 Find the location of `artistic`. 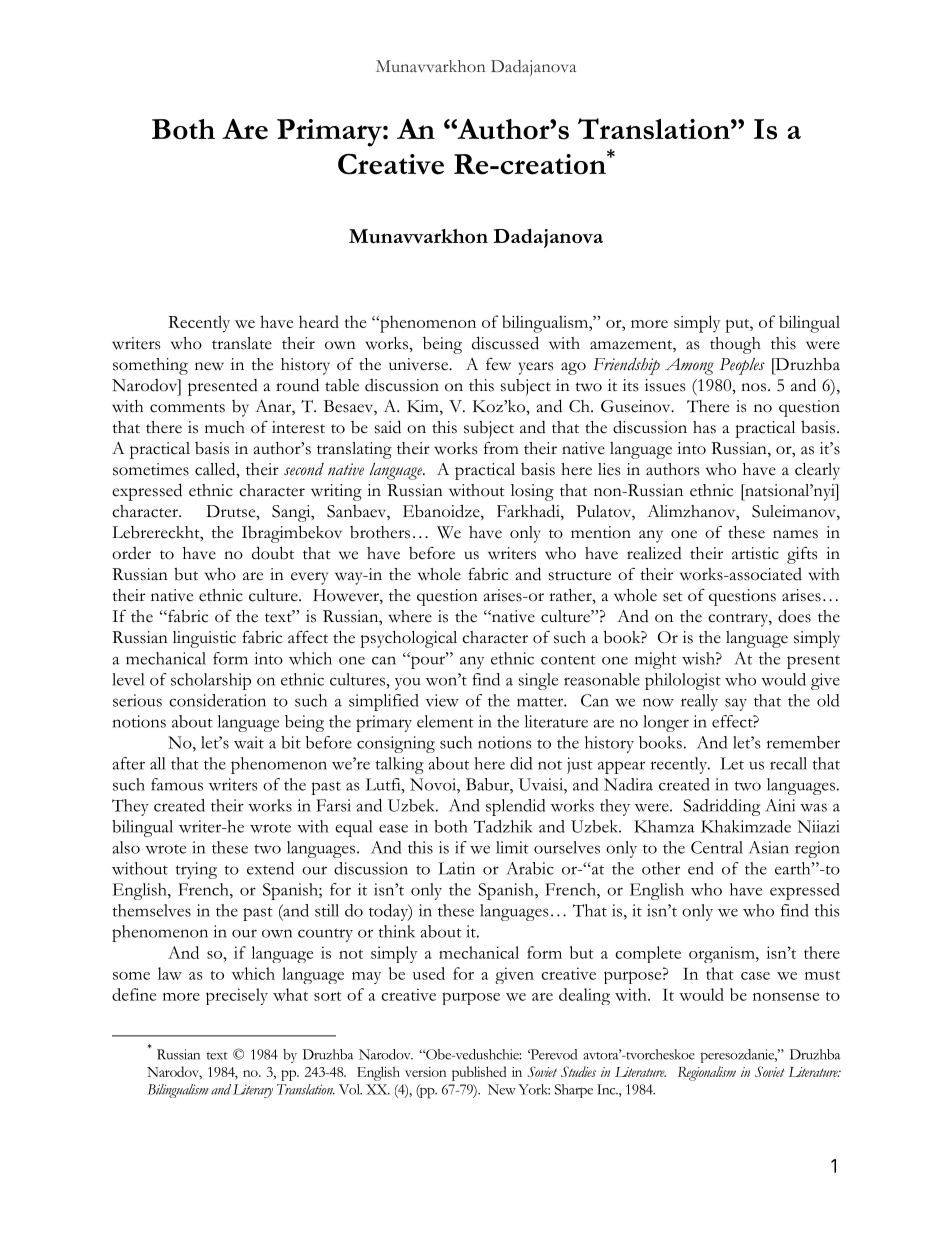

artistic is located at coordinates (755, 553).
